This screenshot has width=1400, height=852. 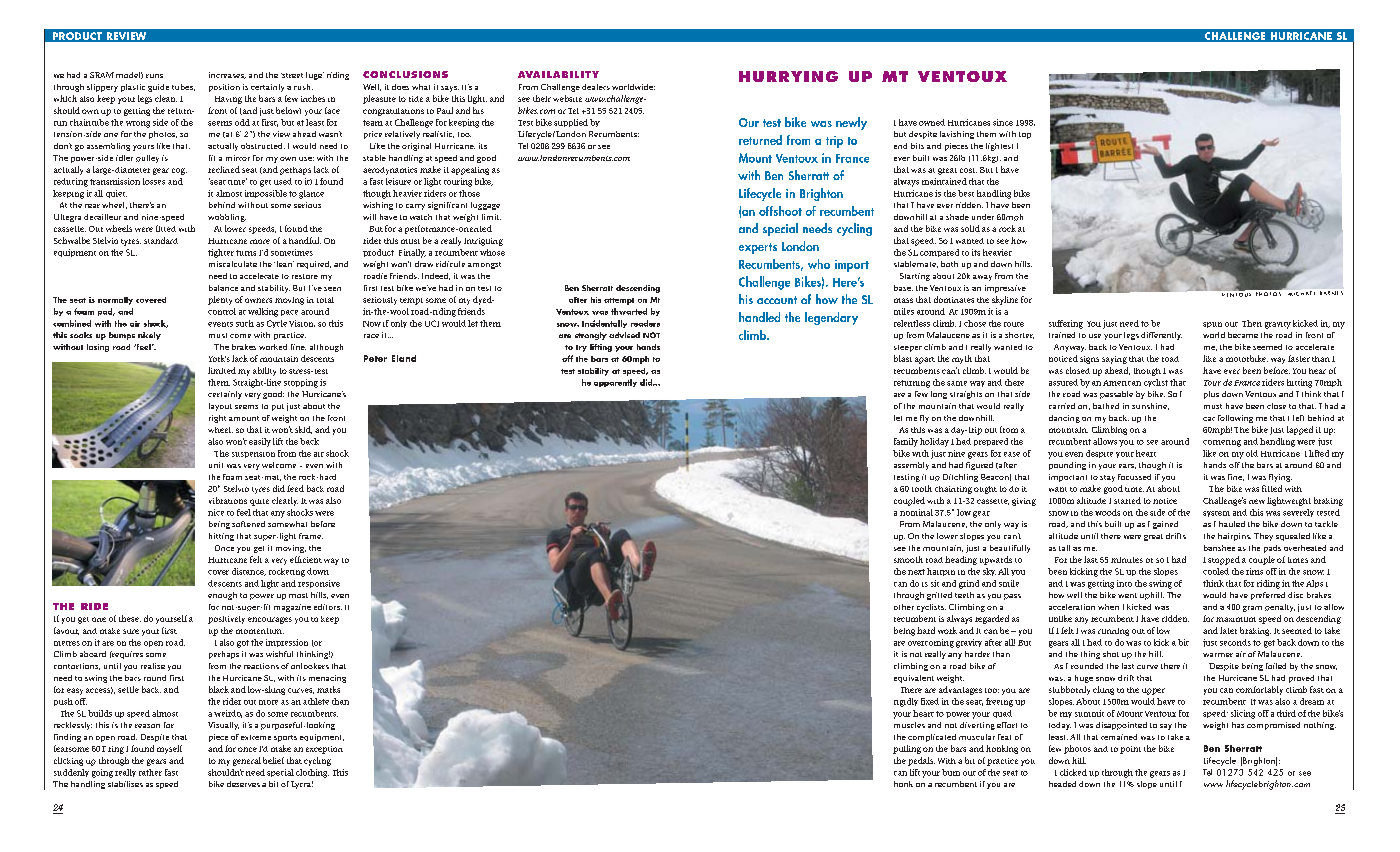 What do you see at coordinates (228, 100) in the screenshot?
I see `Having` at bounding box center [228, 100].
